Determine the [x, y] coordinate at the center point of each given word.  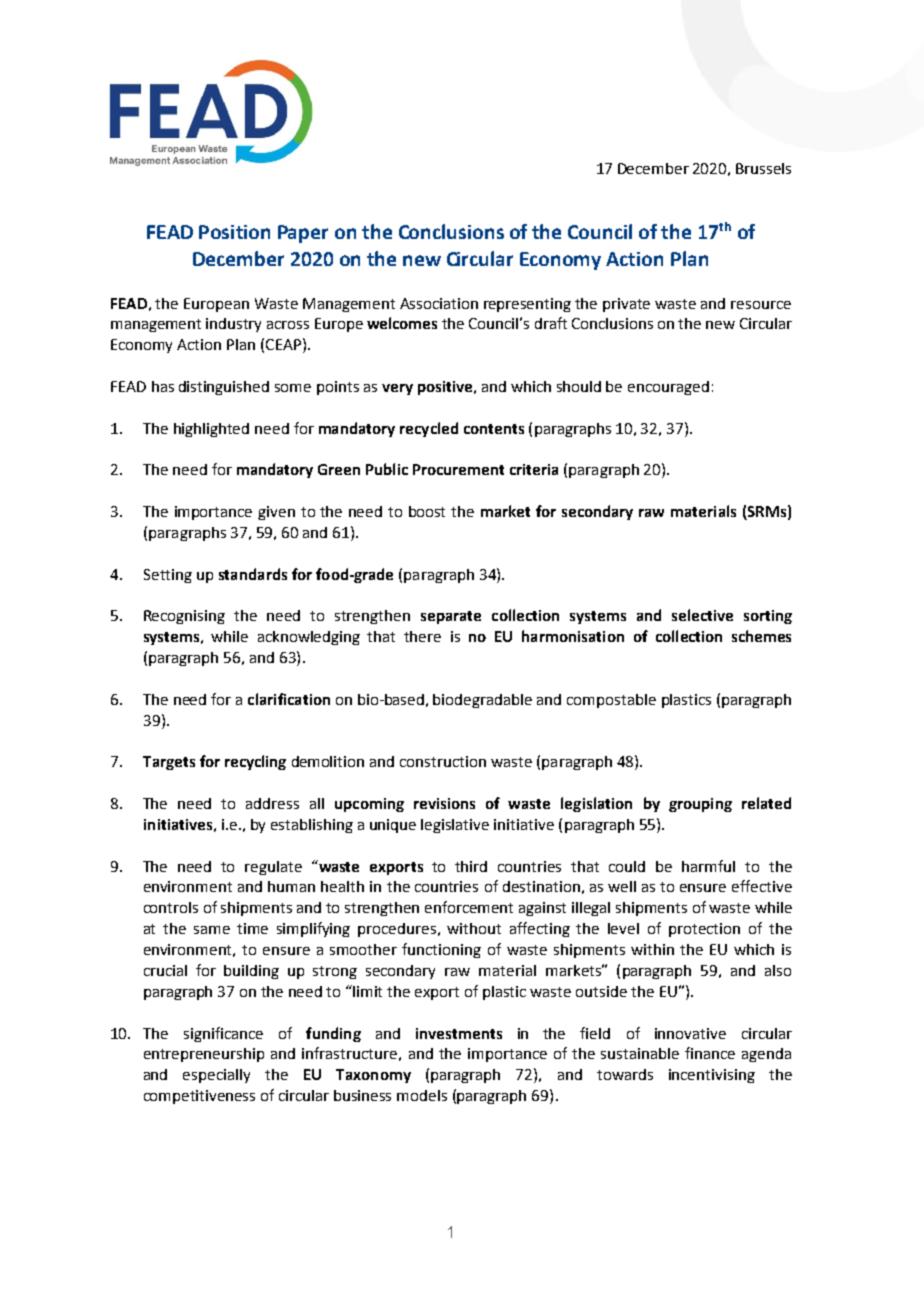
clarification [289, 699]
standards [253, 574]
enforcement [469, 907]
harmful [708, 866]
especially [216, 1076]
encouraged [668, 388]
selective [702, 615]
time [252, 928]
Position [234, 232]
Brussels [763, 168]
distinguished [224, 388]
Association [439, 303]
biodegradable [482, 701]
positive [446, 388]
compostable [611, 701]
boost [427, 511]
